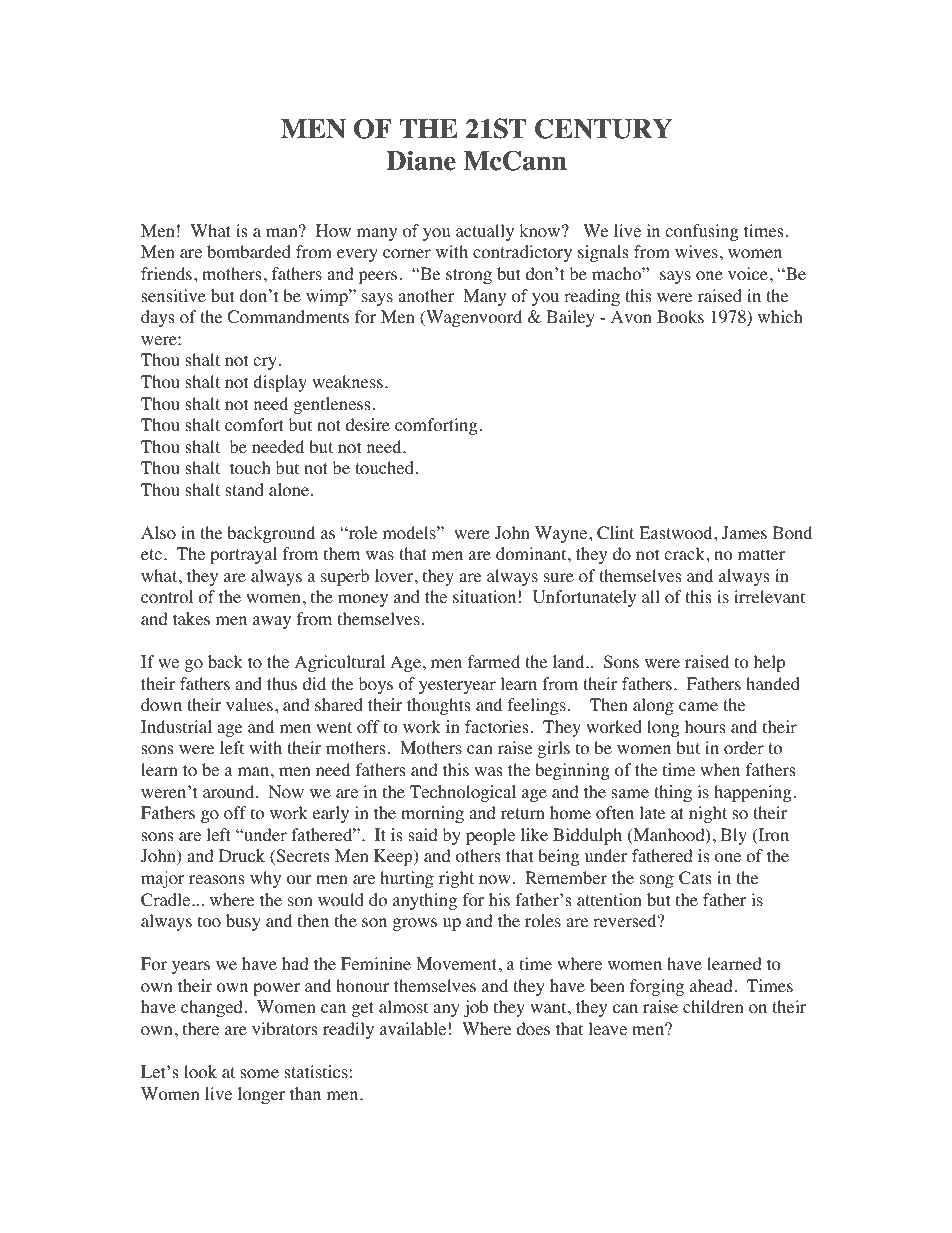  What do you see at coordinates (698, 706) in the page?
I see `came` at bounding box center [698, 706].
